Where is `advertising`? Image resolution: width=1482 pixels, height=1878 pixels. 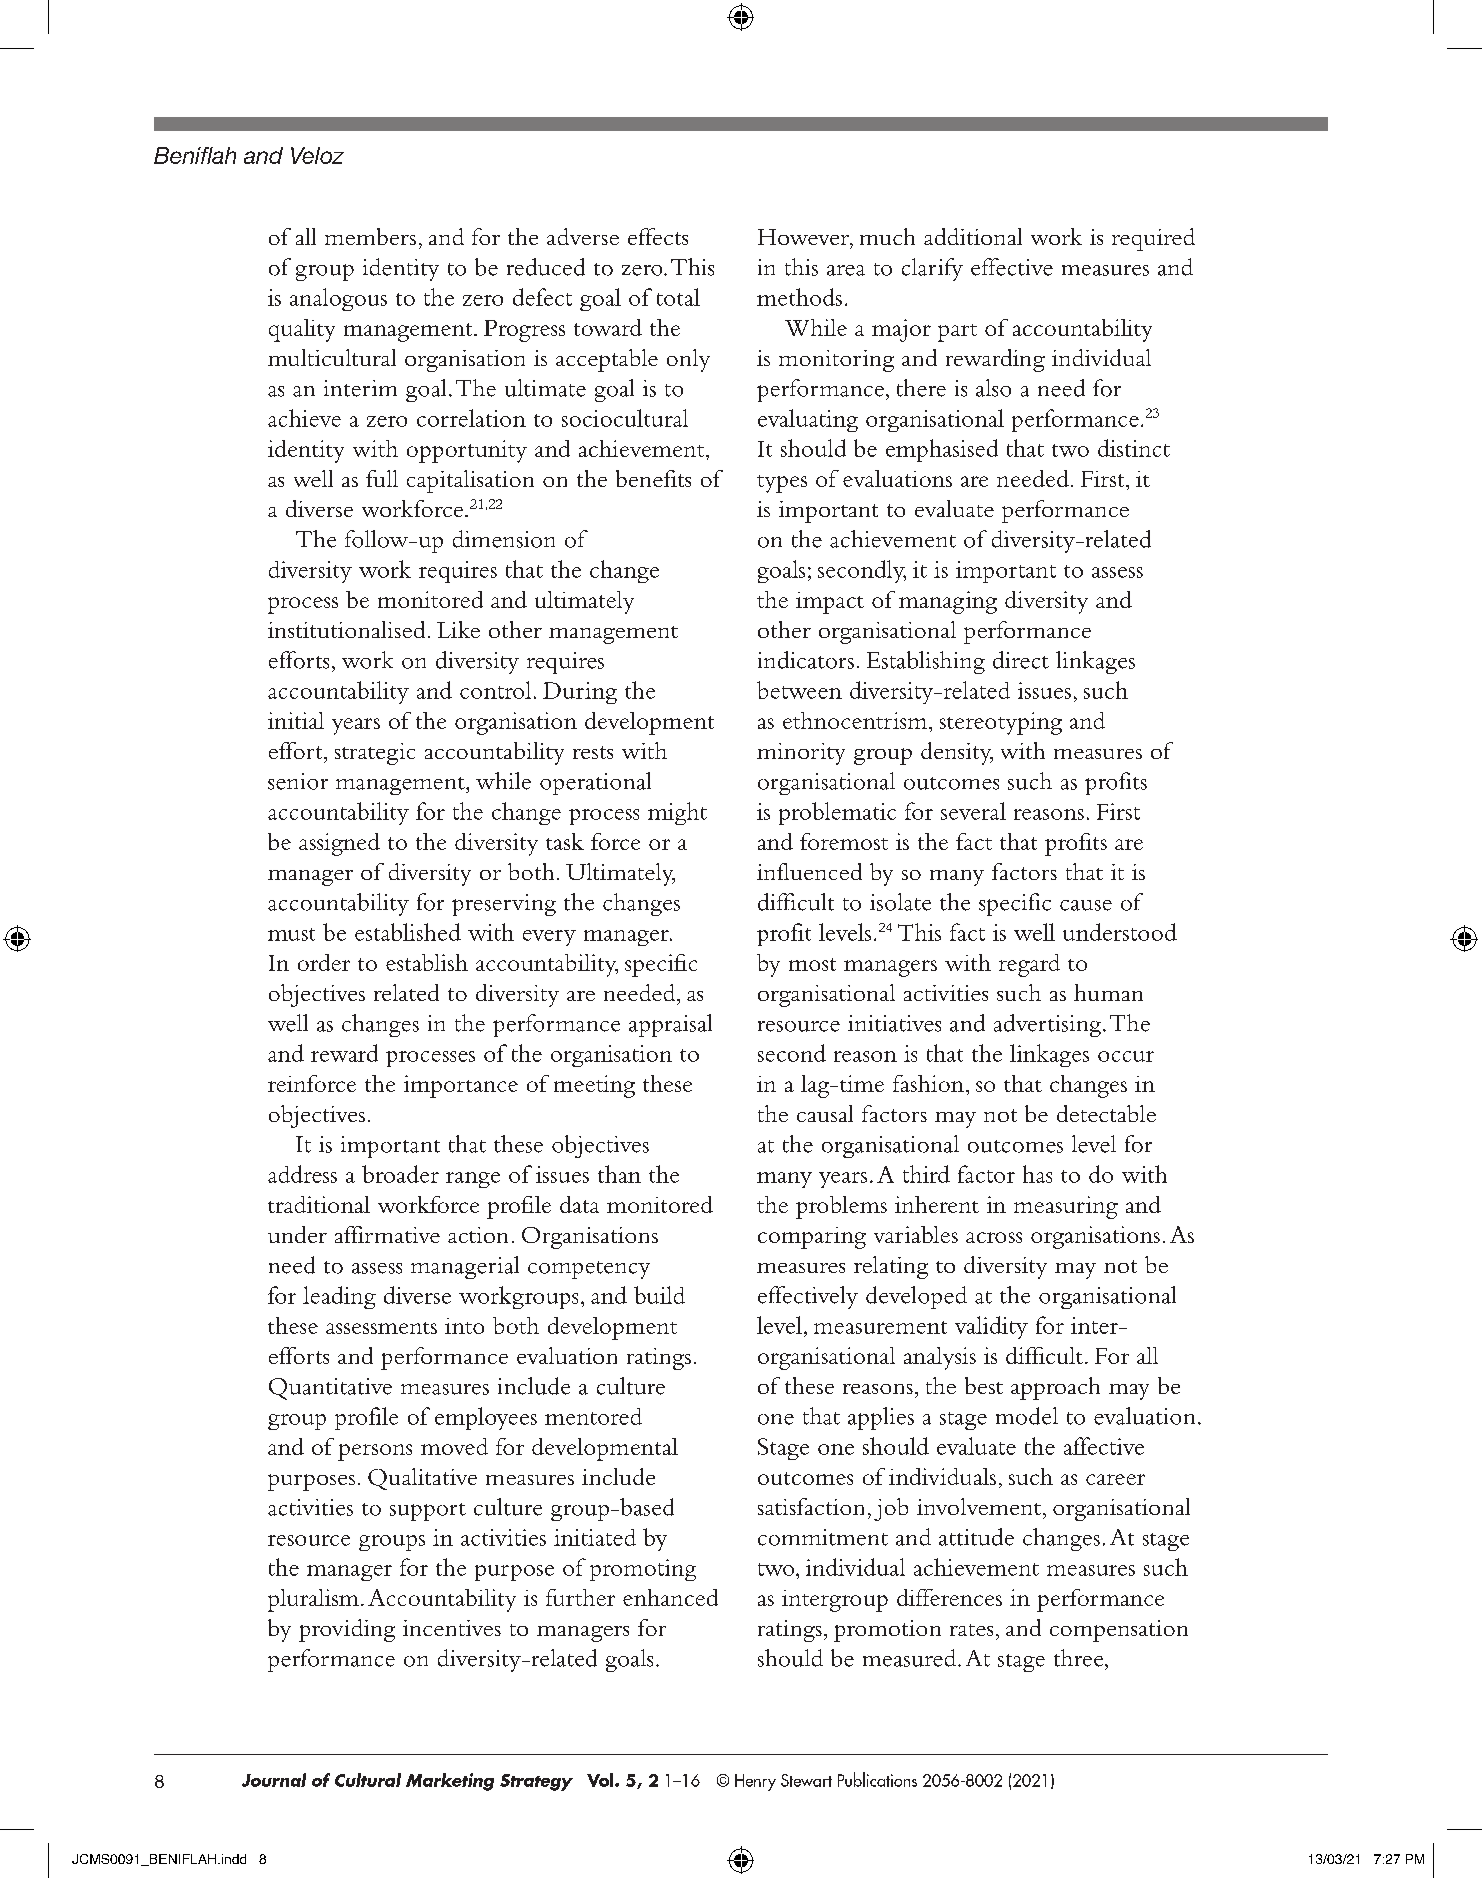
advertising is located at coordinates (1049, 1025).
